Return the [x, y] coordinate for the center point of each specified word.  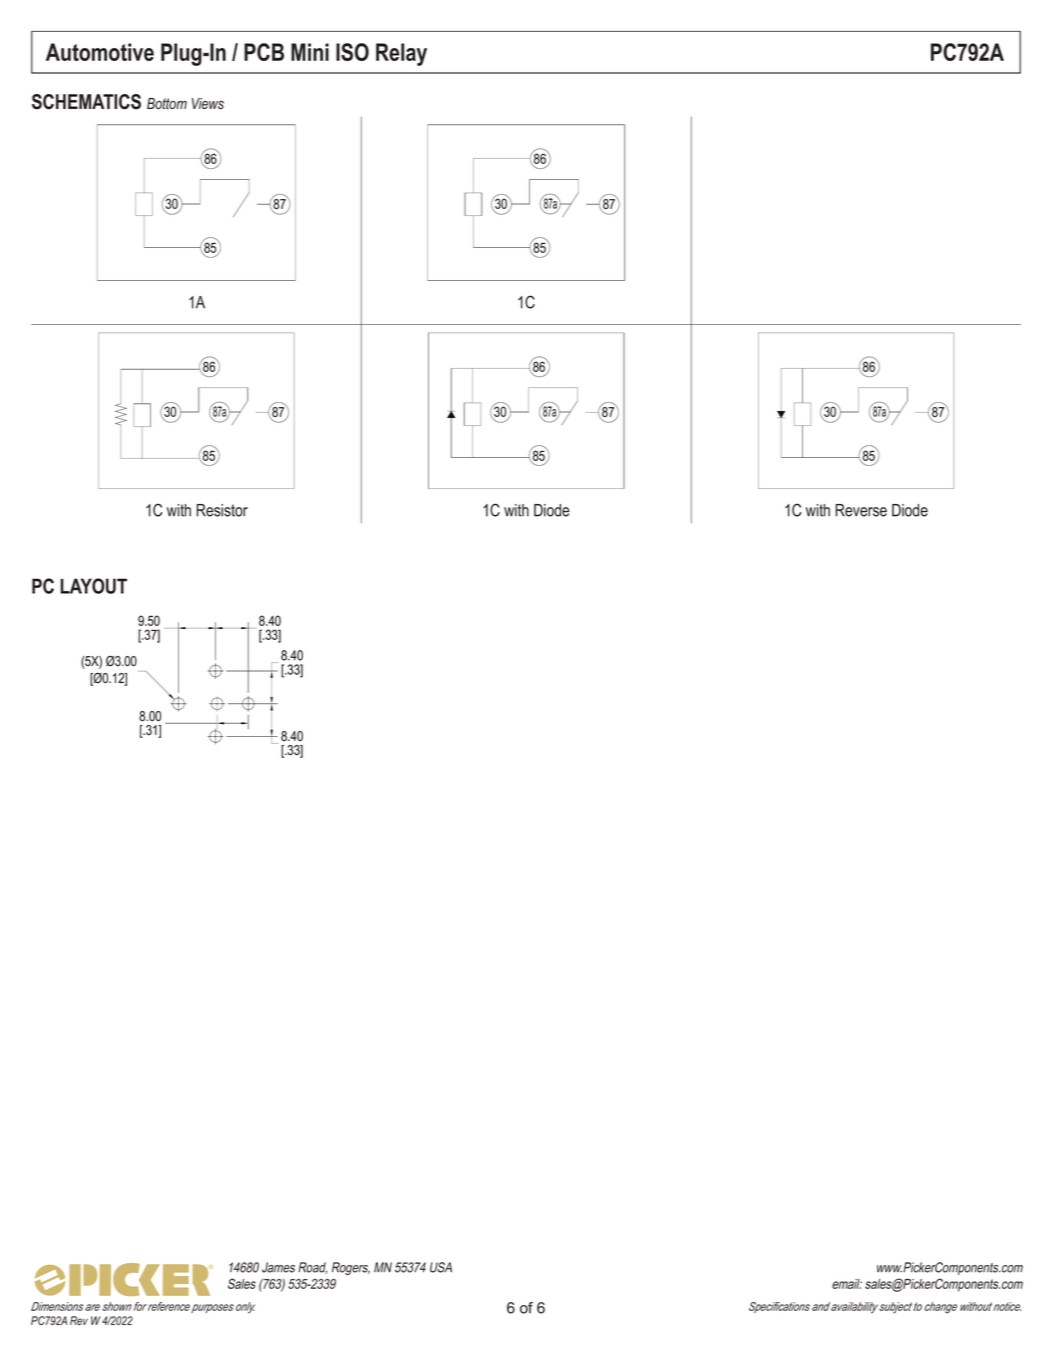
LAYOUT [93, 586]
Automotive [100, 52]
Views [208, 104]
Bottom [167, 104]
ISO [352, 52]
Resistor [222, 510]
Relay [401, 54]
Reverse [861, 510]
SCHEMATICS [86, 102]
